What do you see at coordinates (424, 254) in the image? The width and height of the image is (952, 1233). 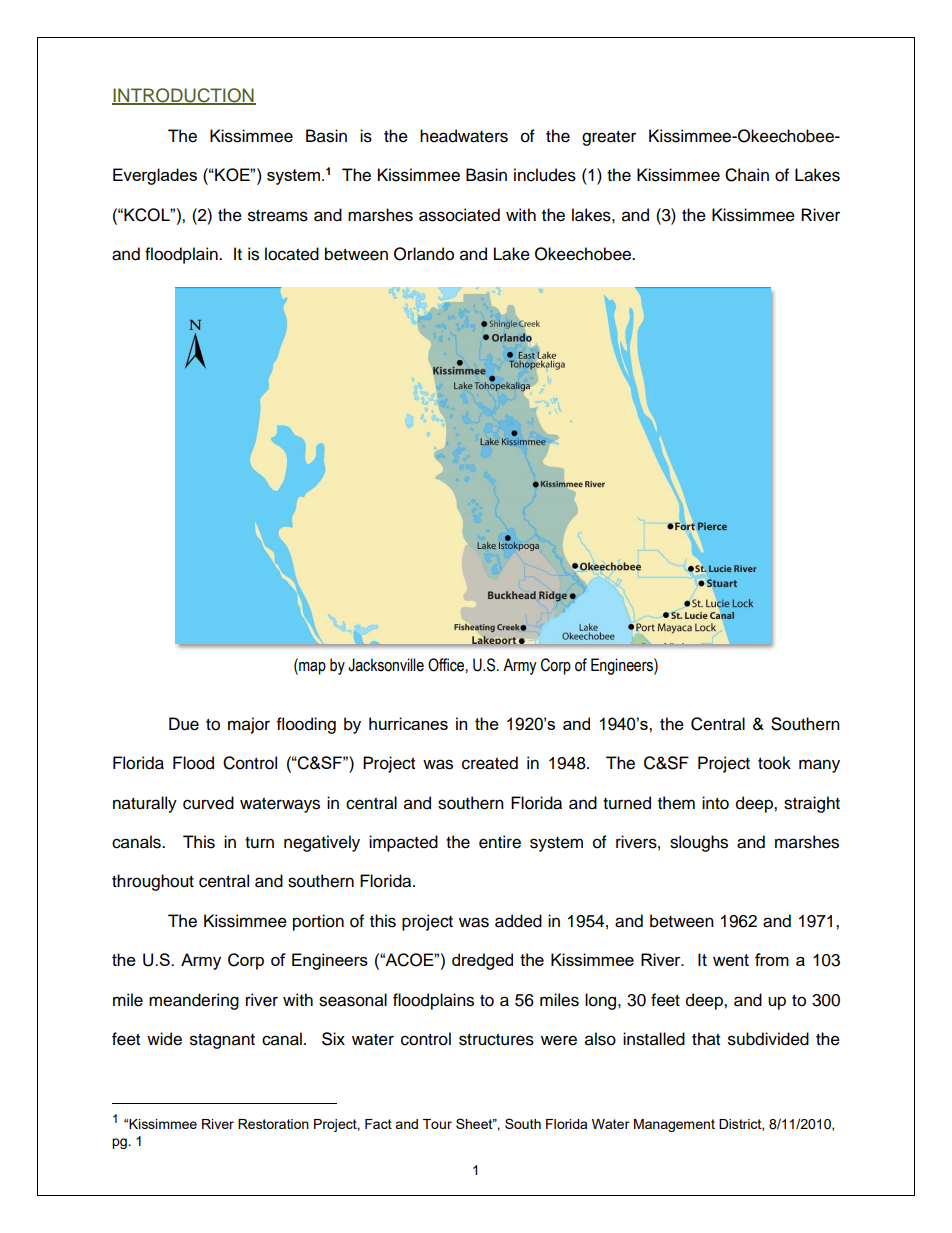 I see `Orlando` at bounding box center [424, 254].
